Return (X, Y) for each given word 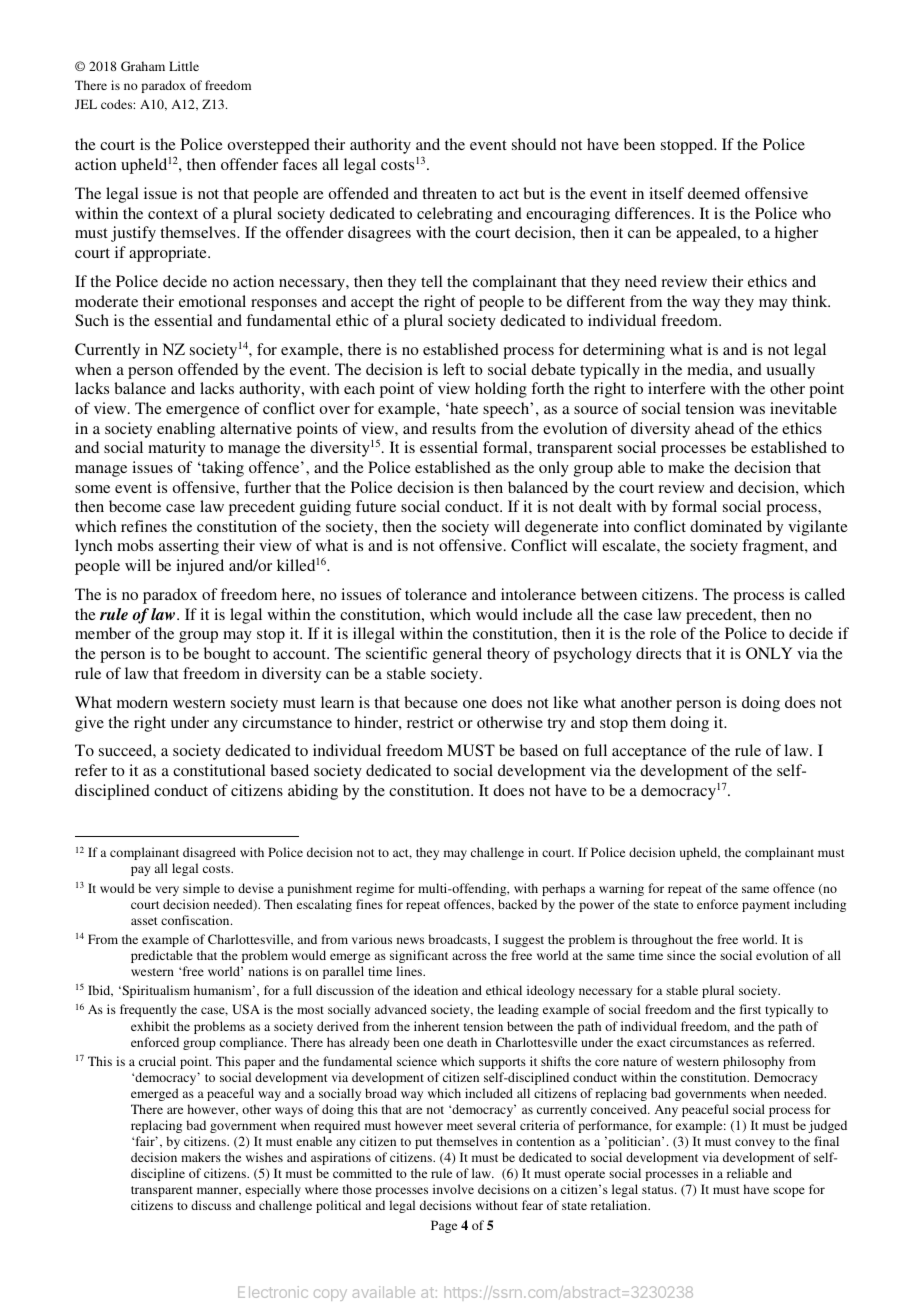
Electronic (273, 1292)
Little (184, 66)
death (462, 1042)
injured (200, 567)
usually (790, 371)
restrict (430, 722)
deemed (714, 193)
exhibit (150, 1026)
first (750, 1009)
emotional (212, 301)
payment (766, 906)
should (534, 144)
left (454, 369)
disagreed (209, 853)
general (457, 655)
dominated (726, 526)
